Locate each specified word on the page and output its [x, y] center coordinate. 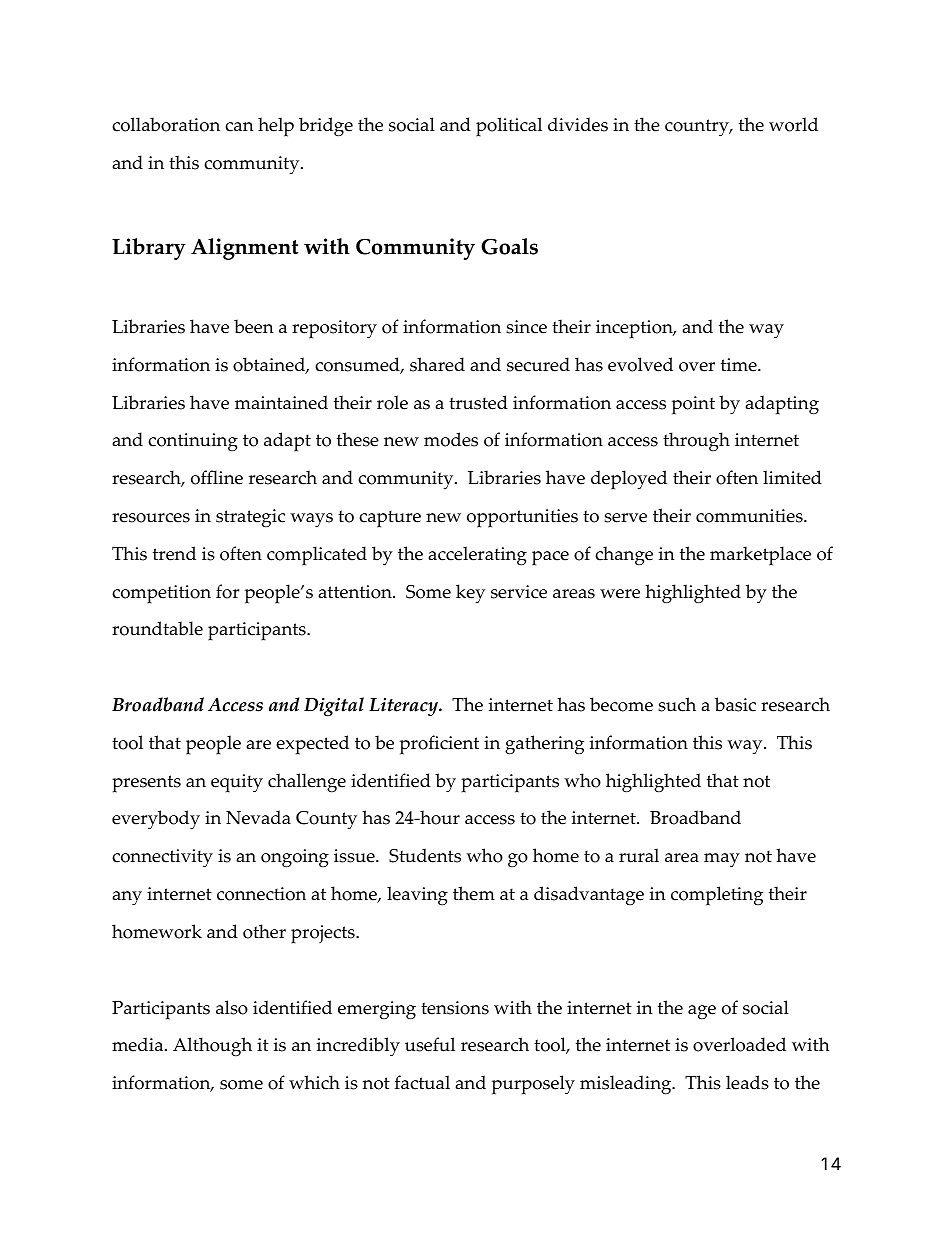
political [509, 127]
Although [212, 1047]
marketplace [760, 556]
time [740, 365]
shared [437, 364]
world [793, 124]
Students [425, 855]
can [239, 127]
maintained [281, 402]
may [722, 860]
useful [430, 1044]
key [470, 594]
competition [161, 594]
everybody [156, 820]
